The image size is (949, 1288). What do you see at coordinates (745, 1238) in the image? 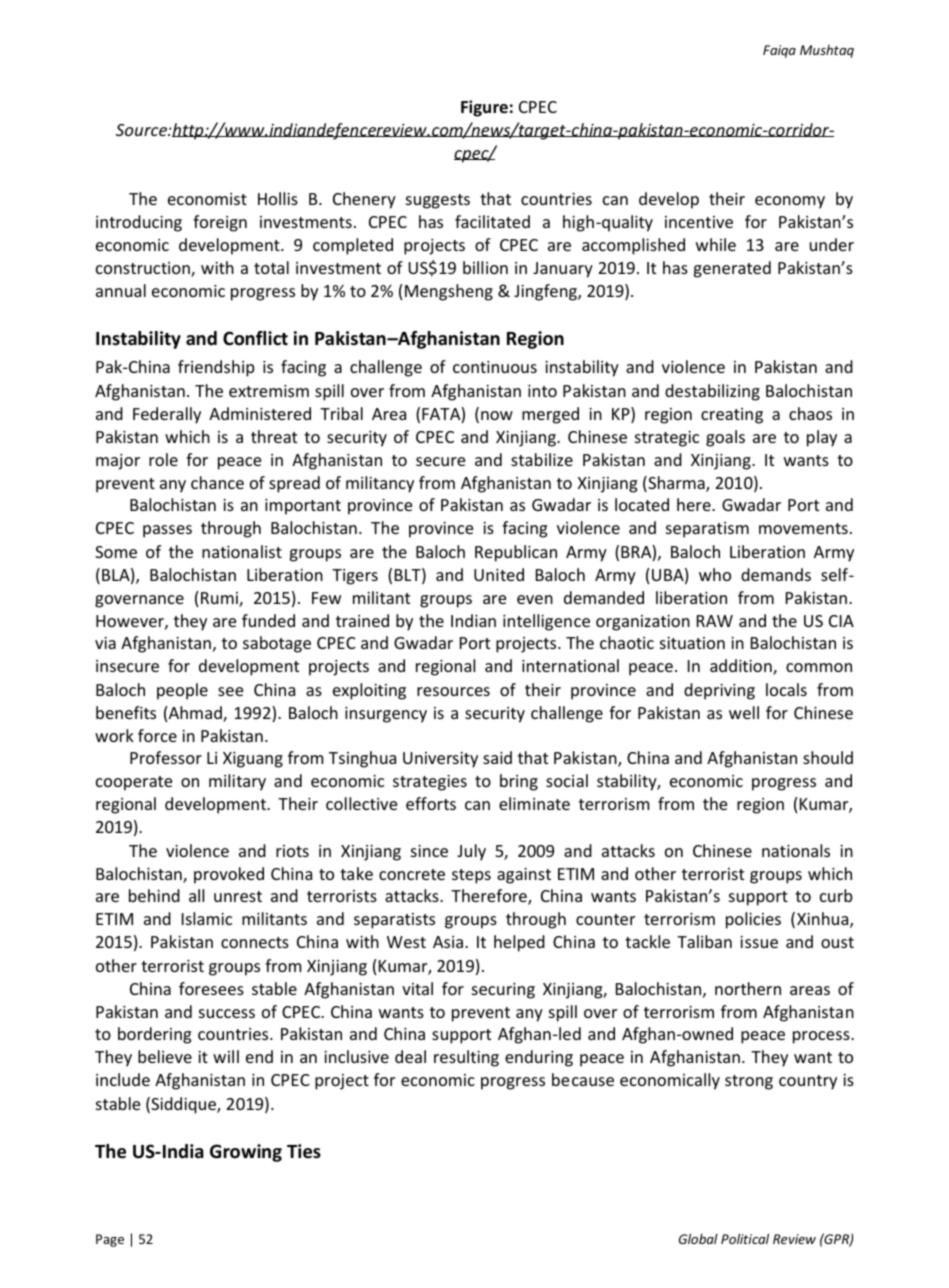
I see `Political` at bounding box center [745, 1238].
